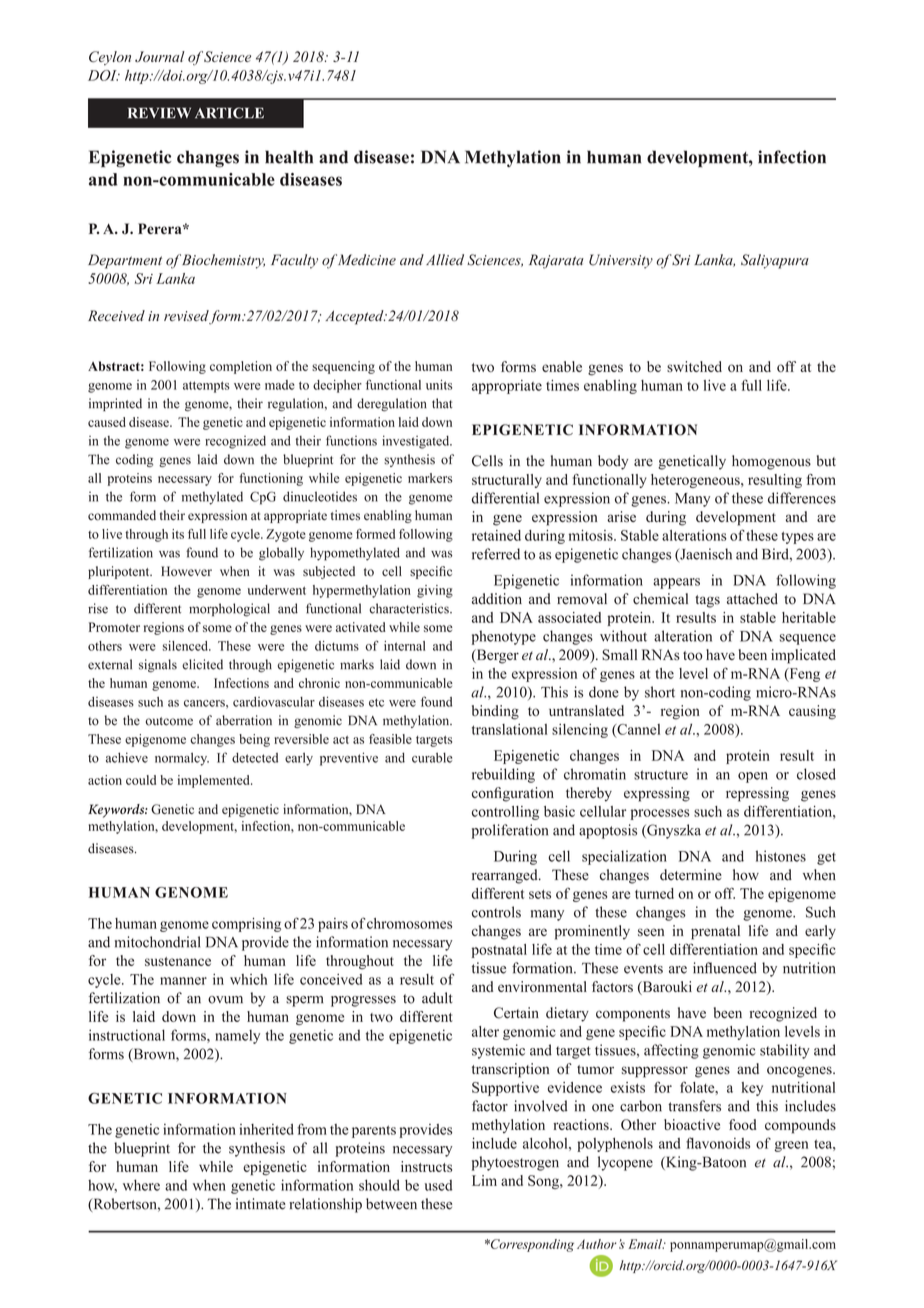  Describe the element at coordinates (141, 1185) in the screenshot. I see `where` at that location.
